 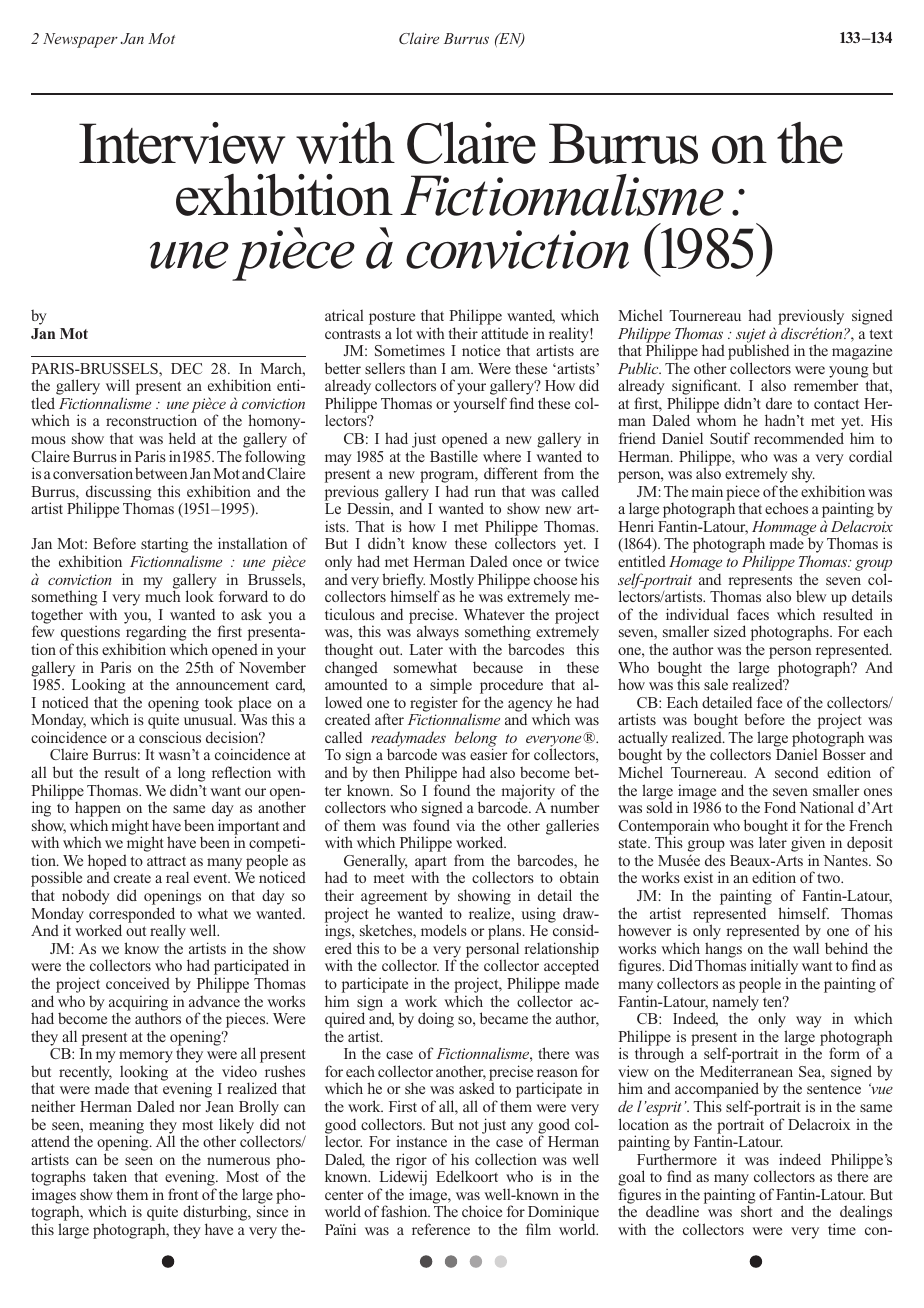 I want to click on choice, so click(x=482, y=1211).
